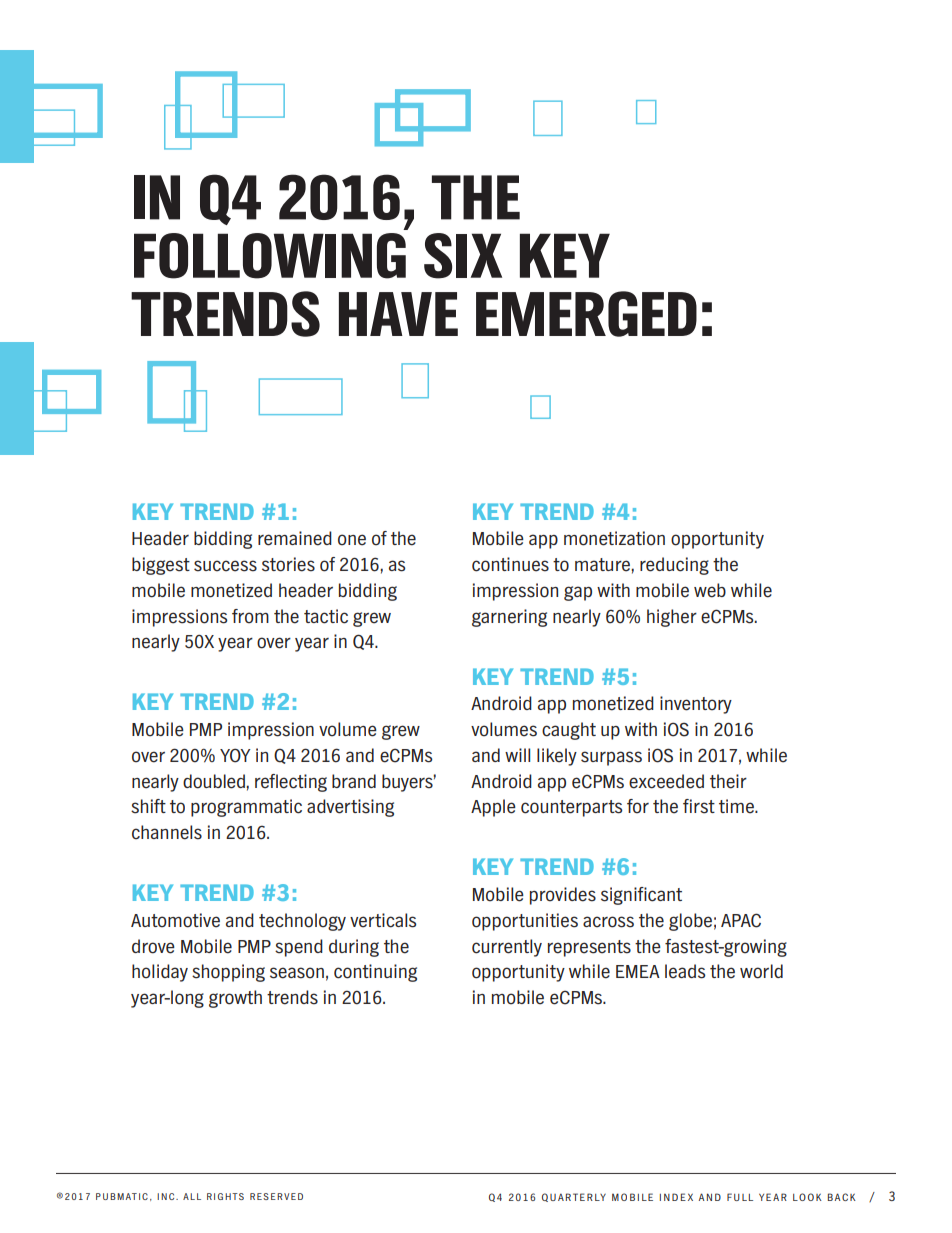  I want to click on shopping, so click(228, 973).
